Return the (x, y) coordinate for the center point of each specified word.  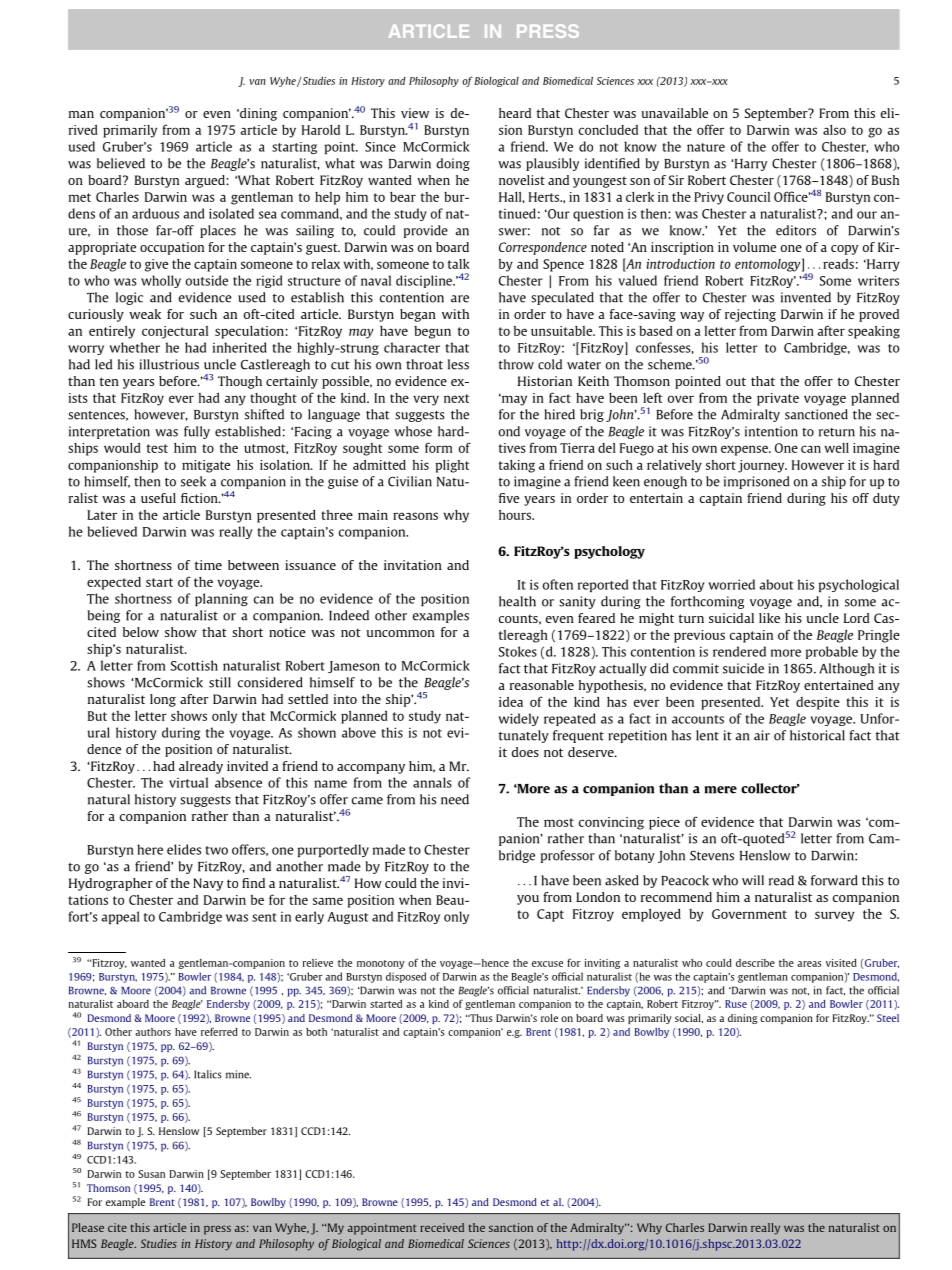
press (217, 1230)
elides (184, 849)
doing (453, 164)
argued (206, 181)
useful (158, 498)
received (442, 1227)
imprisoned (757, 482)
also (834, 130)
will (753, 880)
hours (516, 515)
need (455, 799)
